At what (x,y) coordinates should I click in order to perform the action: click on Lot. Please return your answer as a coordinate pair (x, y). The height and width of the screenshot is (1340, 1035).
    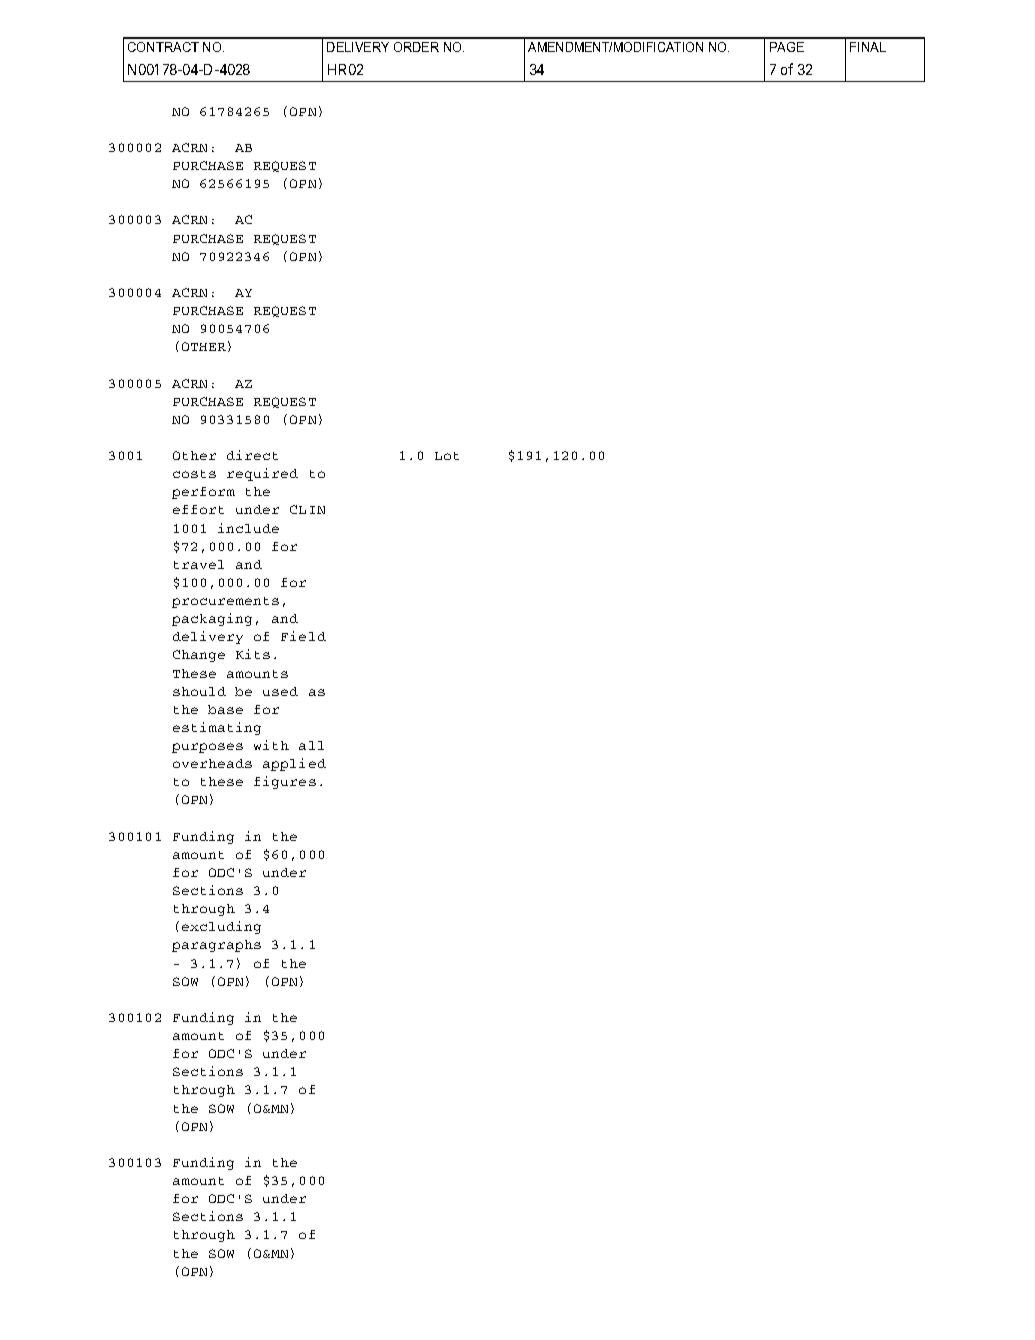
    Looking at the image, I should click on (447, 456).
